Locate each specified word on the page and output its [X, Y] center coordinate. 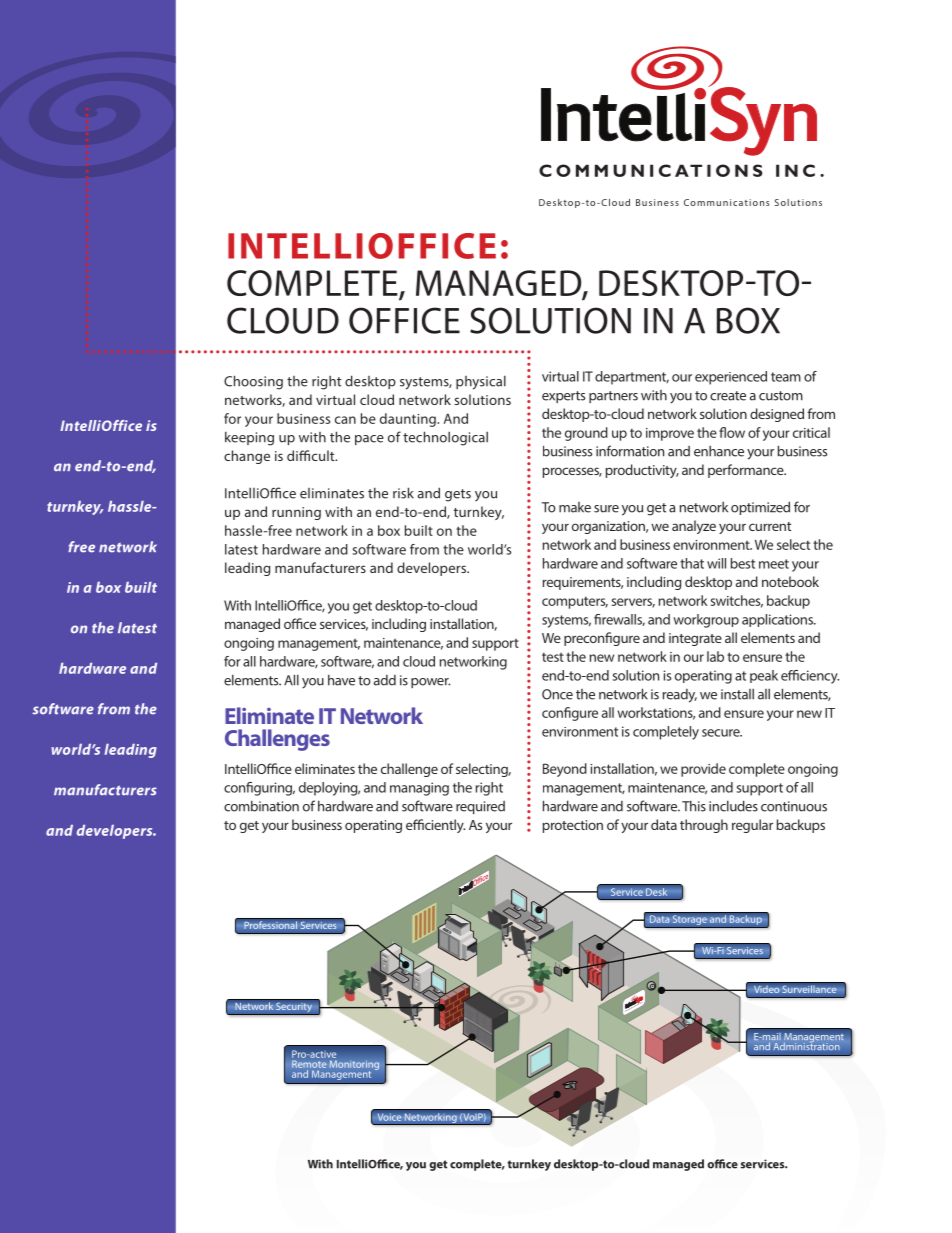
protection [573, 826]
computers [575, 603]
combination [261, 806]
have [341, 680]
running [296, 513]
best [743, 563]
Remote [309, 1064]
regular [752, 826]
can [345, 420]
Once [557, 694]
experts [563, 397]
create [728, 396]
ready [680, 696]
